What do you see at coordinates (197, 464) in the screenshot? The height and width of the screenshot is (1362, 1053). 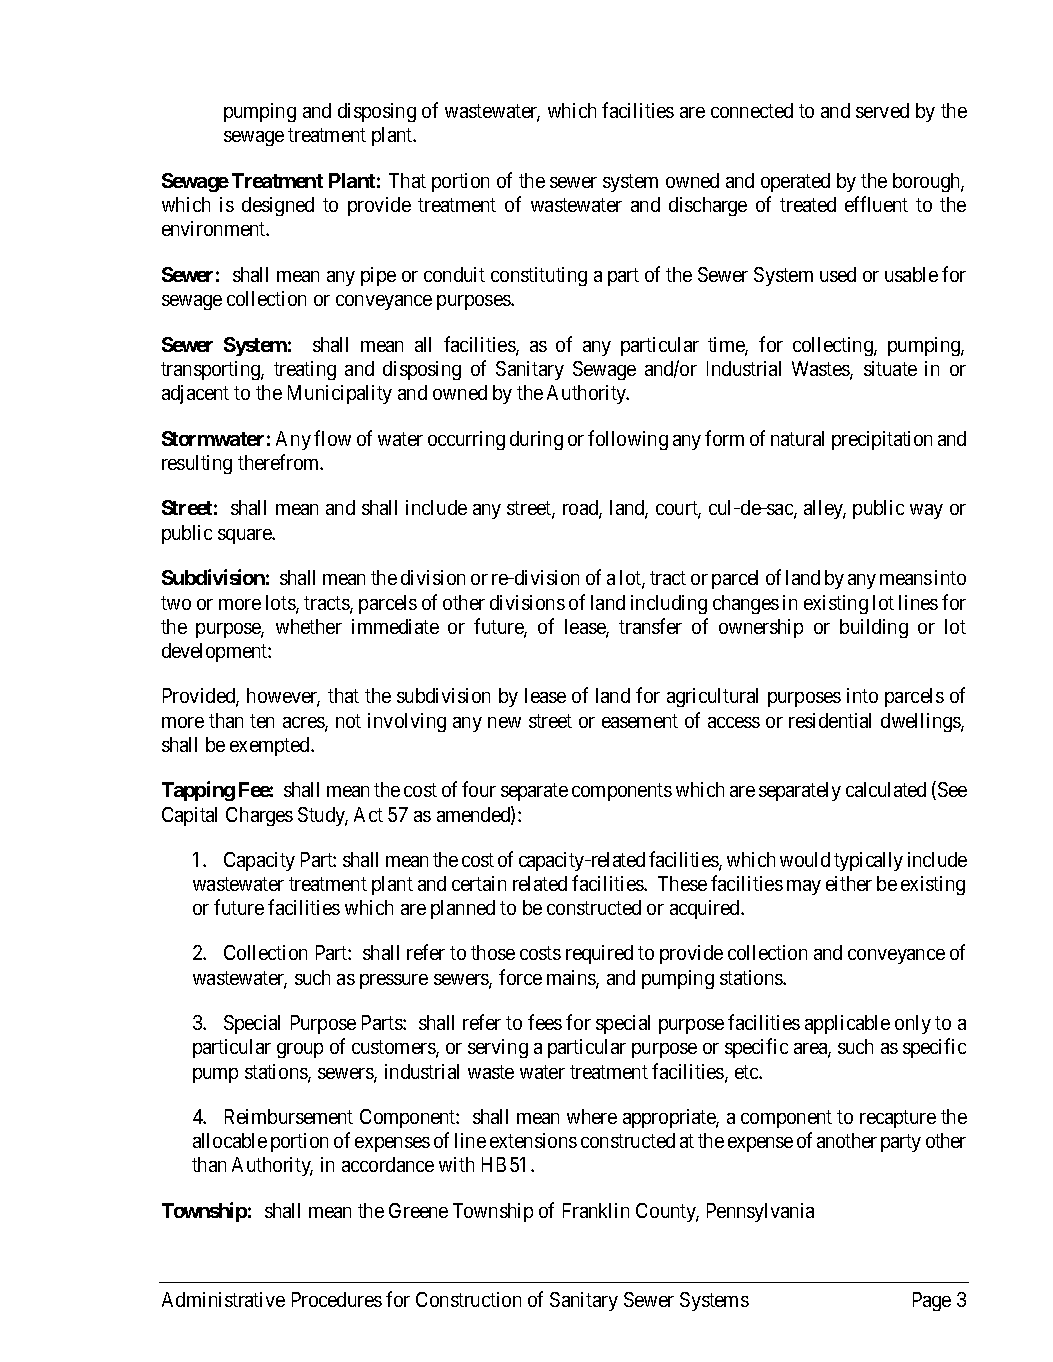 I see `resulting` at bounding box center [197, 464].
